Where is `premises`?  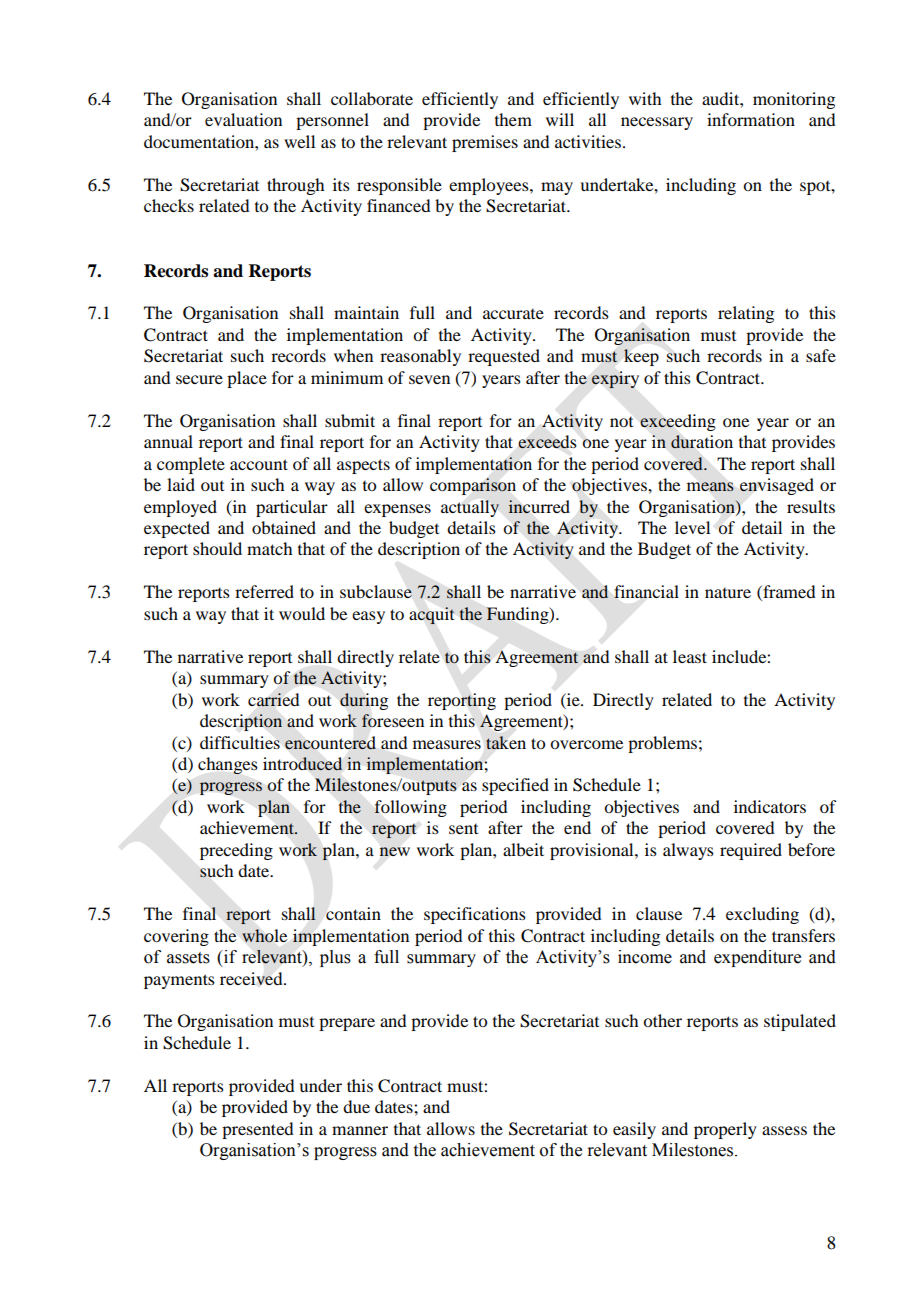
premises is located at coordinates (485, 143).
